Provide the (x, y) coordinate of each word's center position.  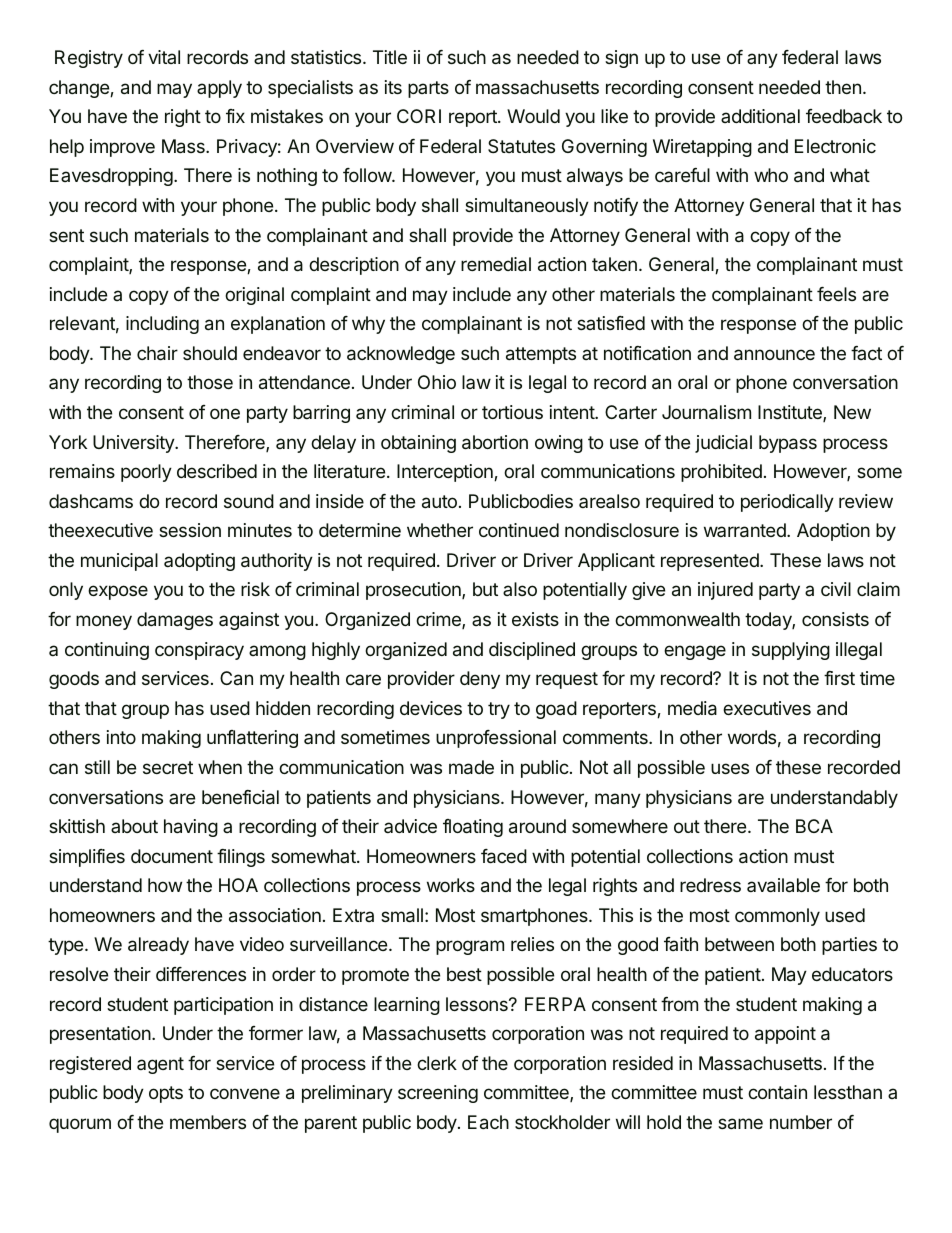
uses (730, 768)
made (471, 767)
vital (164, 57)
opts (166, 1094)
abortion (495, 442)
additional (760, 116)
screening (438, 1094)
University (134, 444)
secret (168, 767)
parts (428, 89)
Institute (791, 413)
